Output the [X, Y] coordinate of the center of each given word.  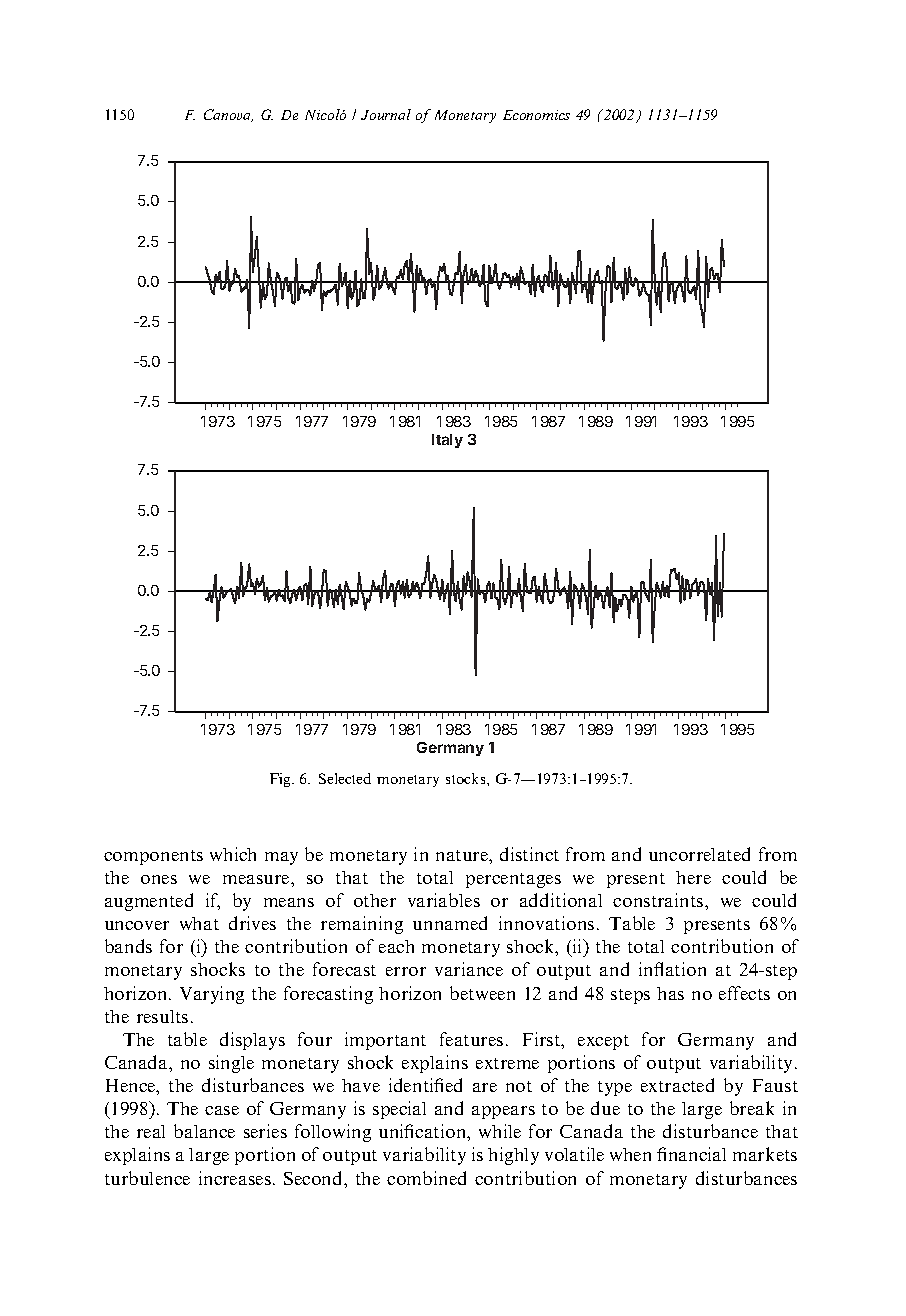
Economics [536, 115]
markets [765, 1154]
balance [204, 1131]
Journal [386, 114]
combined [426, 1178]
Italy [447, 441]
